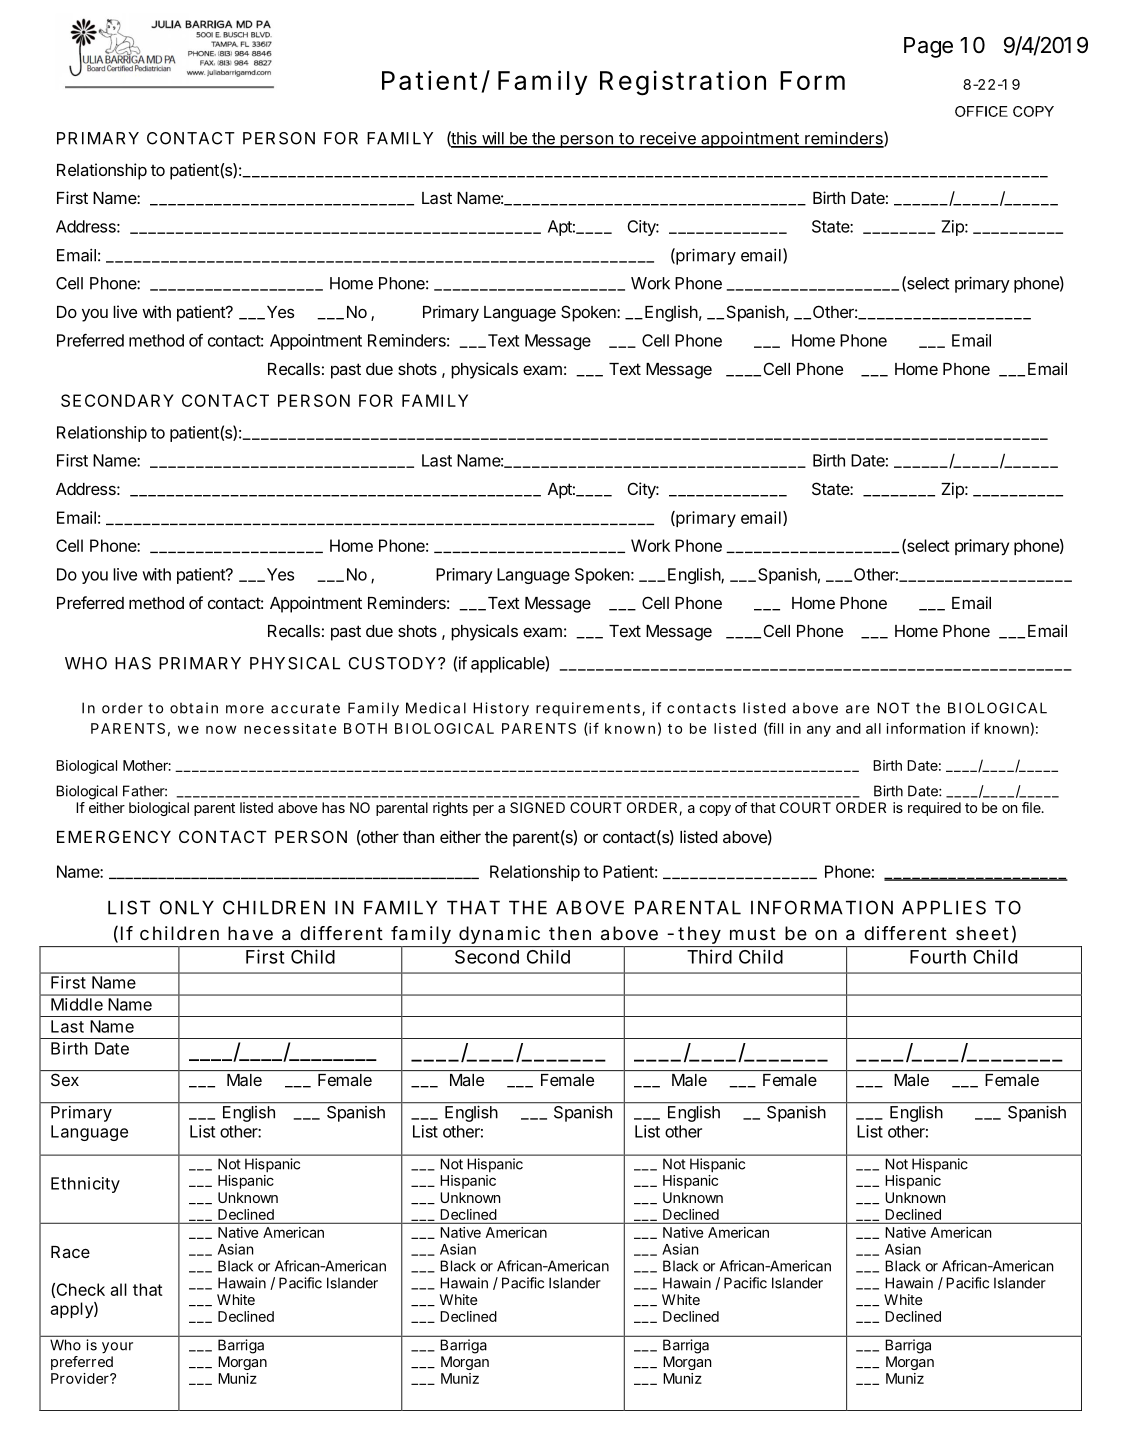 The height and width of the screenshot is (1451, 1121). Describe the element at coordinates (392, 663) in the screenshot. I see `CUSTODY` at that location.
